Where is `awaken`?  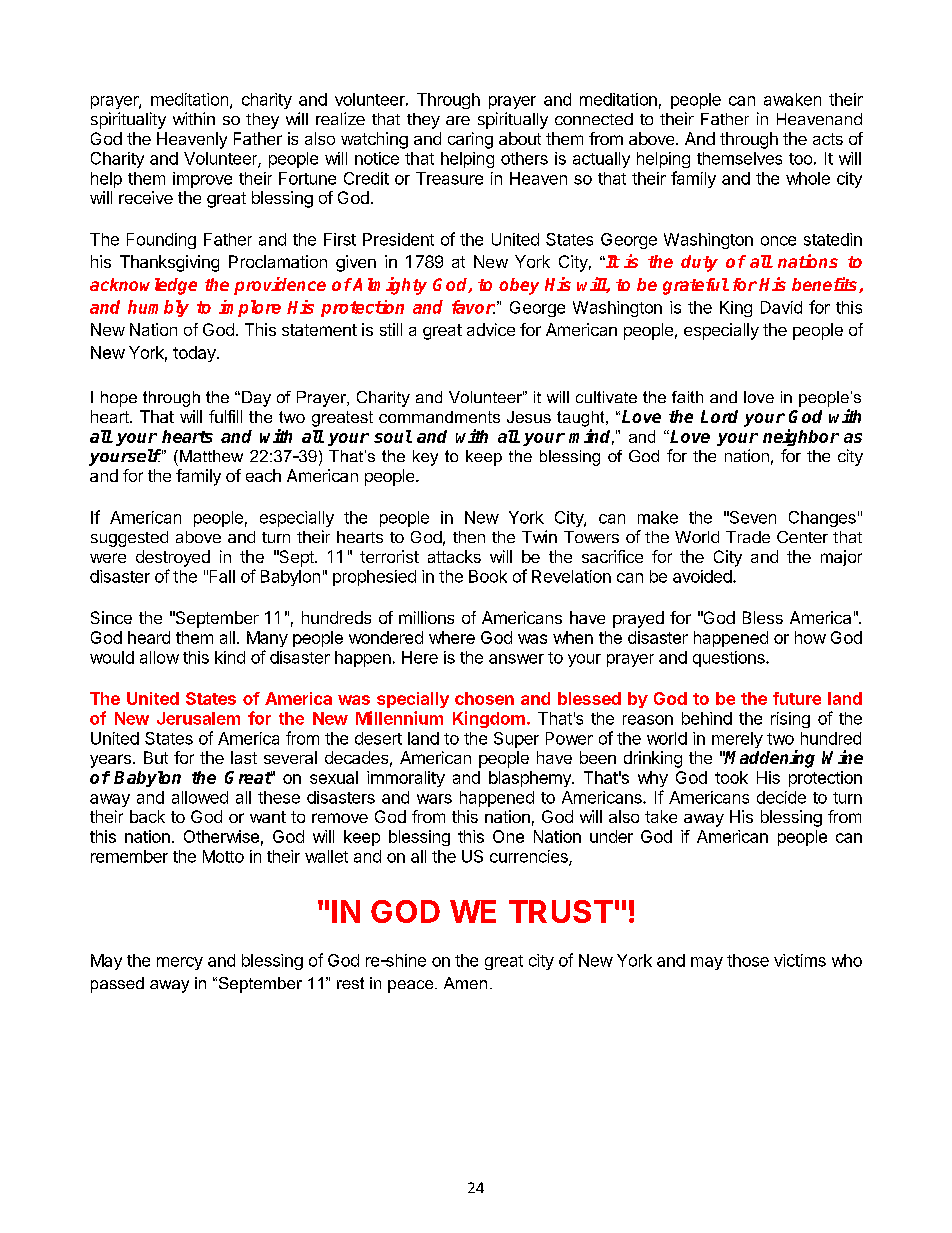 awaken is located at coordinates (792, 99).
